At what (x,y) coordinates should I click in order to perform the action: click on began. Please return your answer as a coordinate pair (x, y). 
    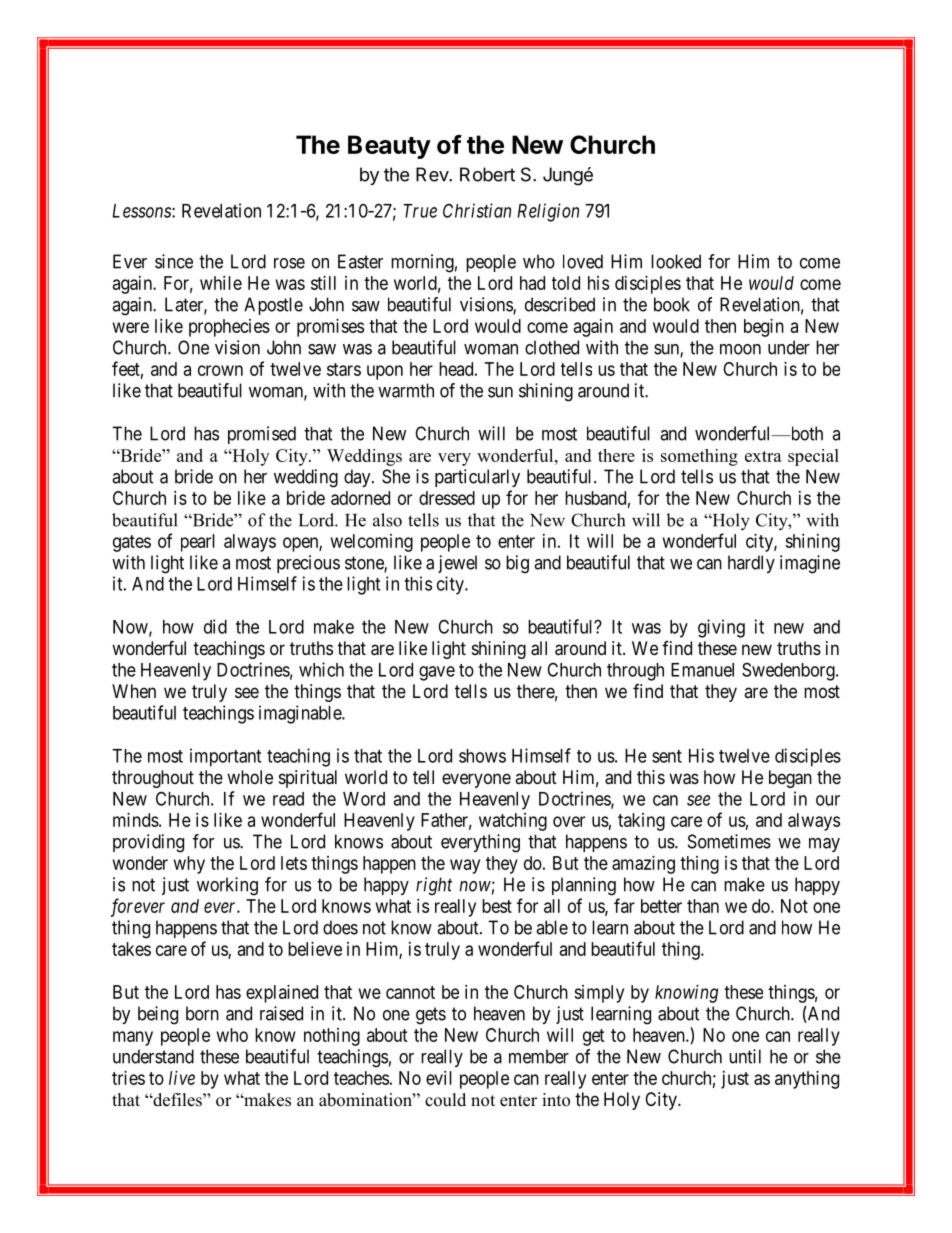
    Looking at the image, I should click on (790, 779).
